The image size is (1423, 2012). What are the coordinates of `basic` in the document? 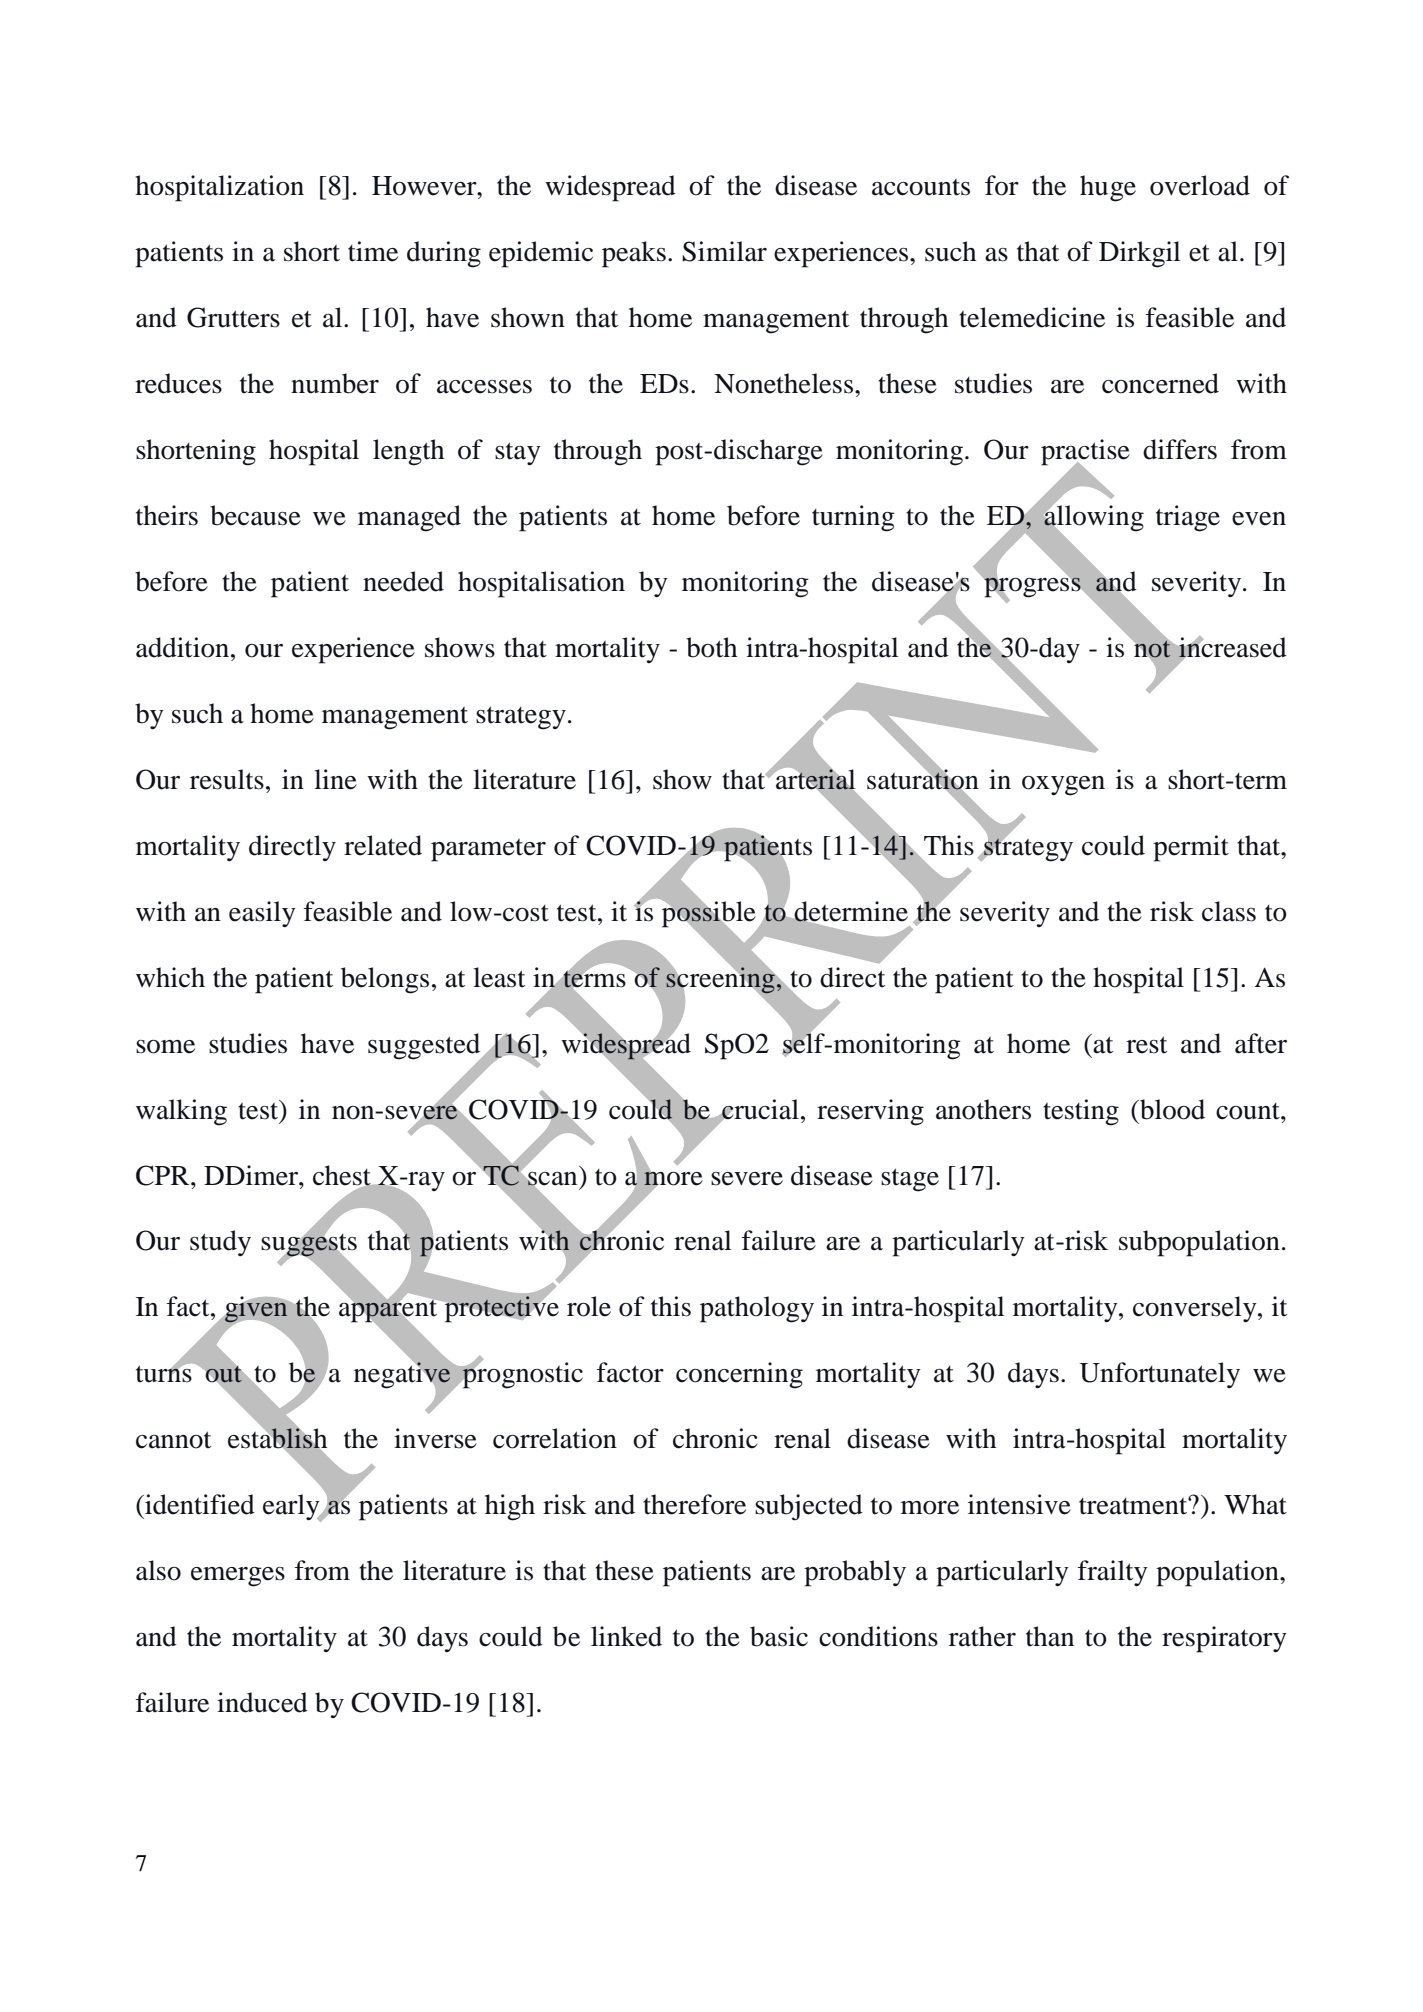 It's located at (779, 1636).
